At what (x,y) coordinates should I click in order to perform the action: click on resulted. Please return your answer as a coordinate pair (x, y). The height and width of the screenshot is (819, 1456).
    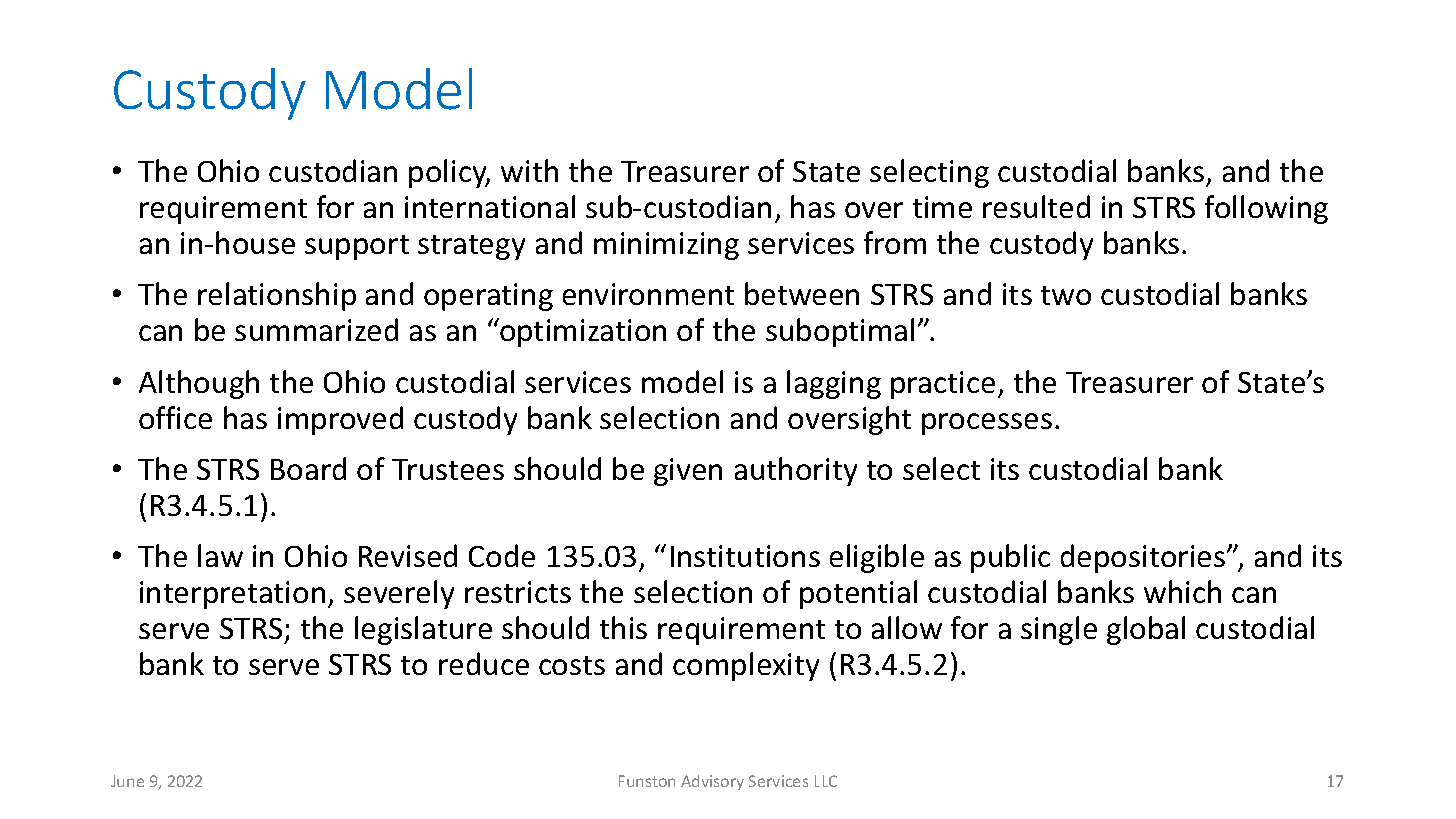
    Looking at the image, I should click on (1036, 206).
